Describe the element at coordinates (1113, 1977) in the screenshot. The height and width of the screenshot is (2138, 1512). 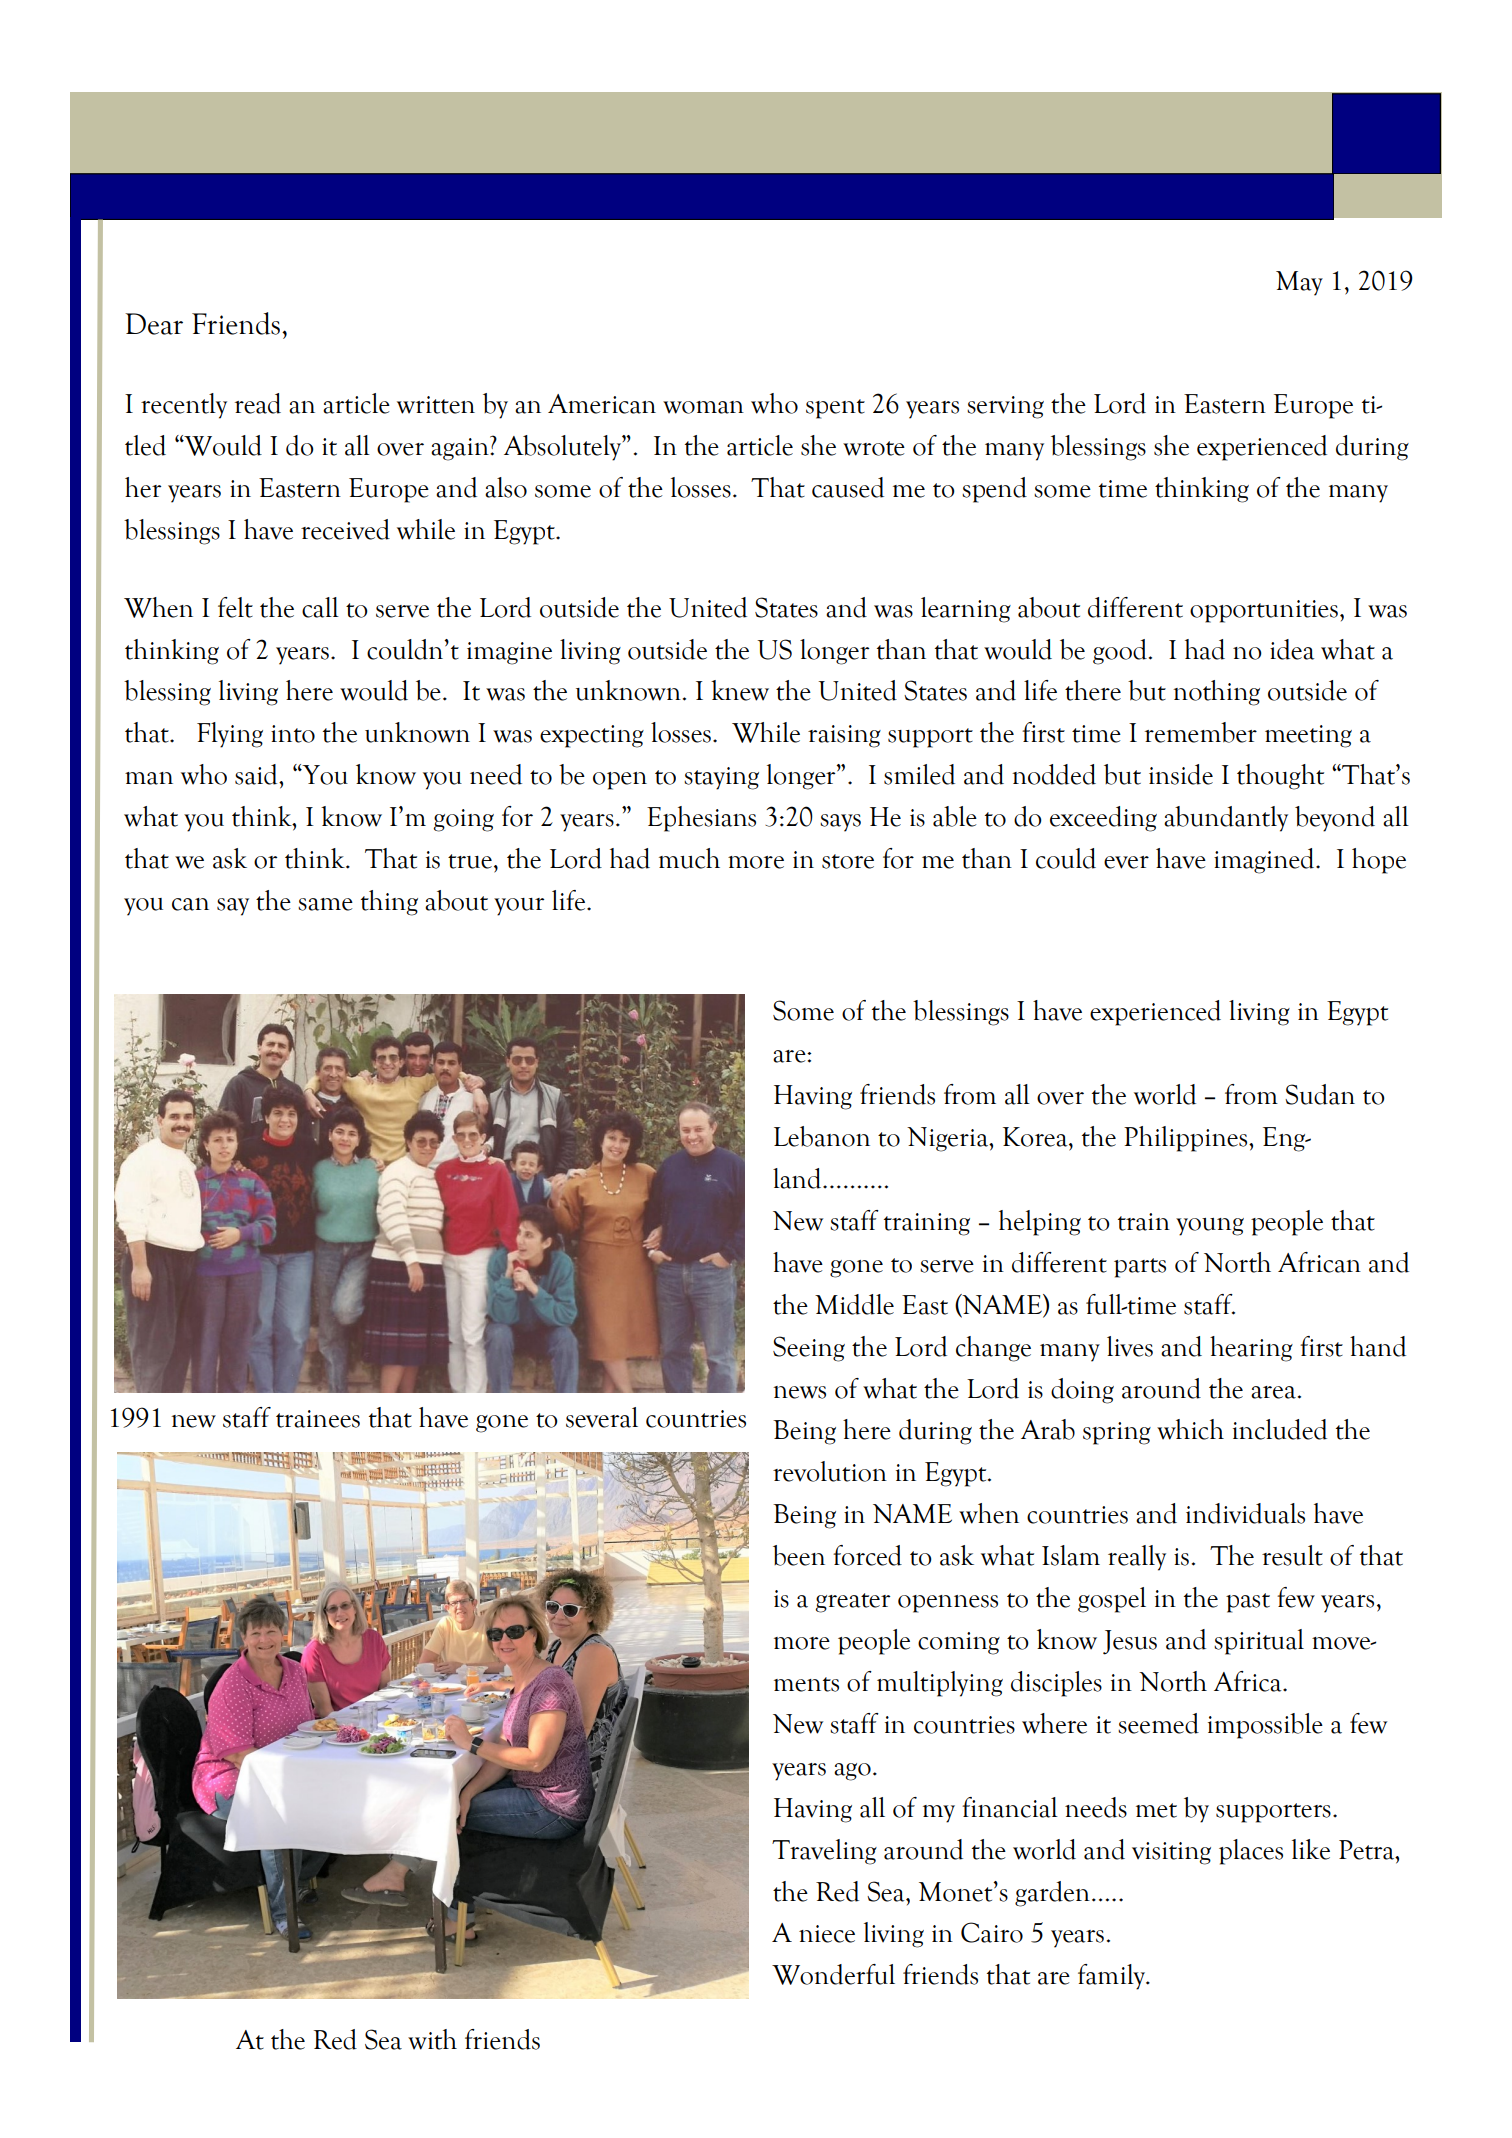
I see `family` at that location.
